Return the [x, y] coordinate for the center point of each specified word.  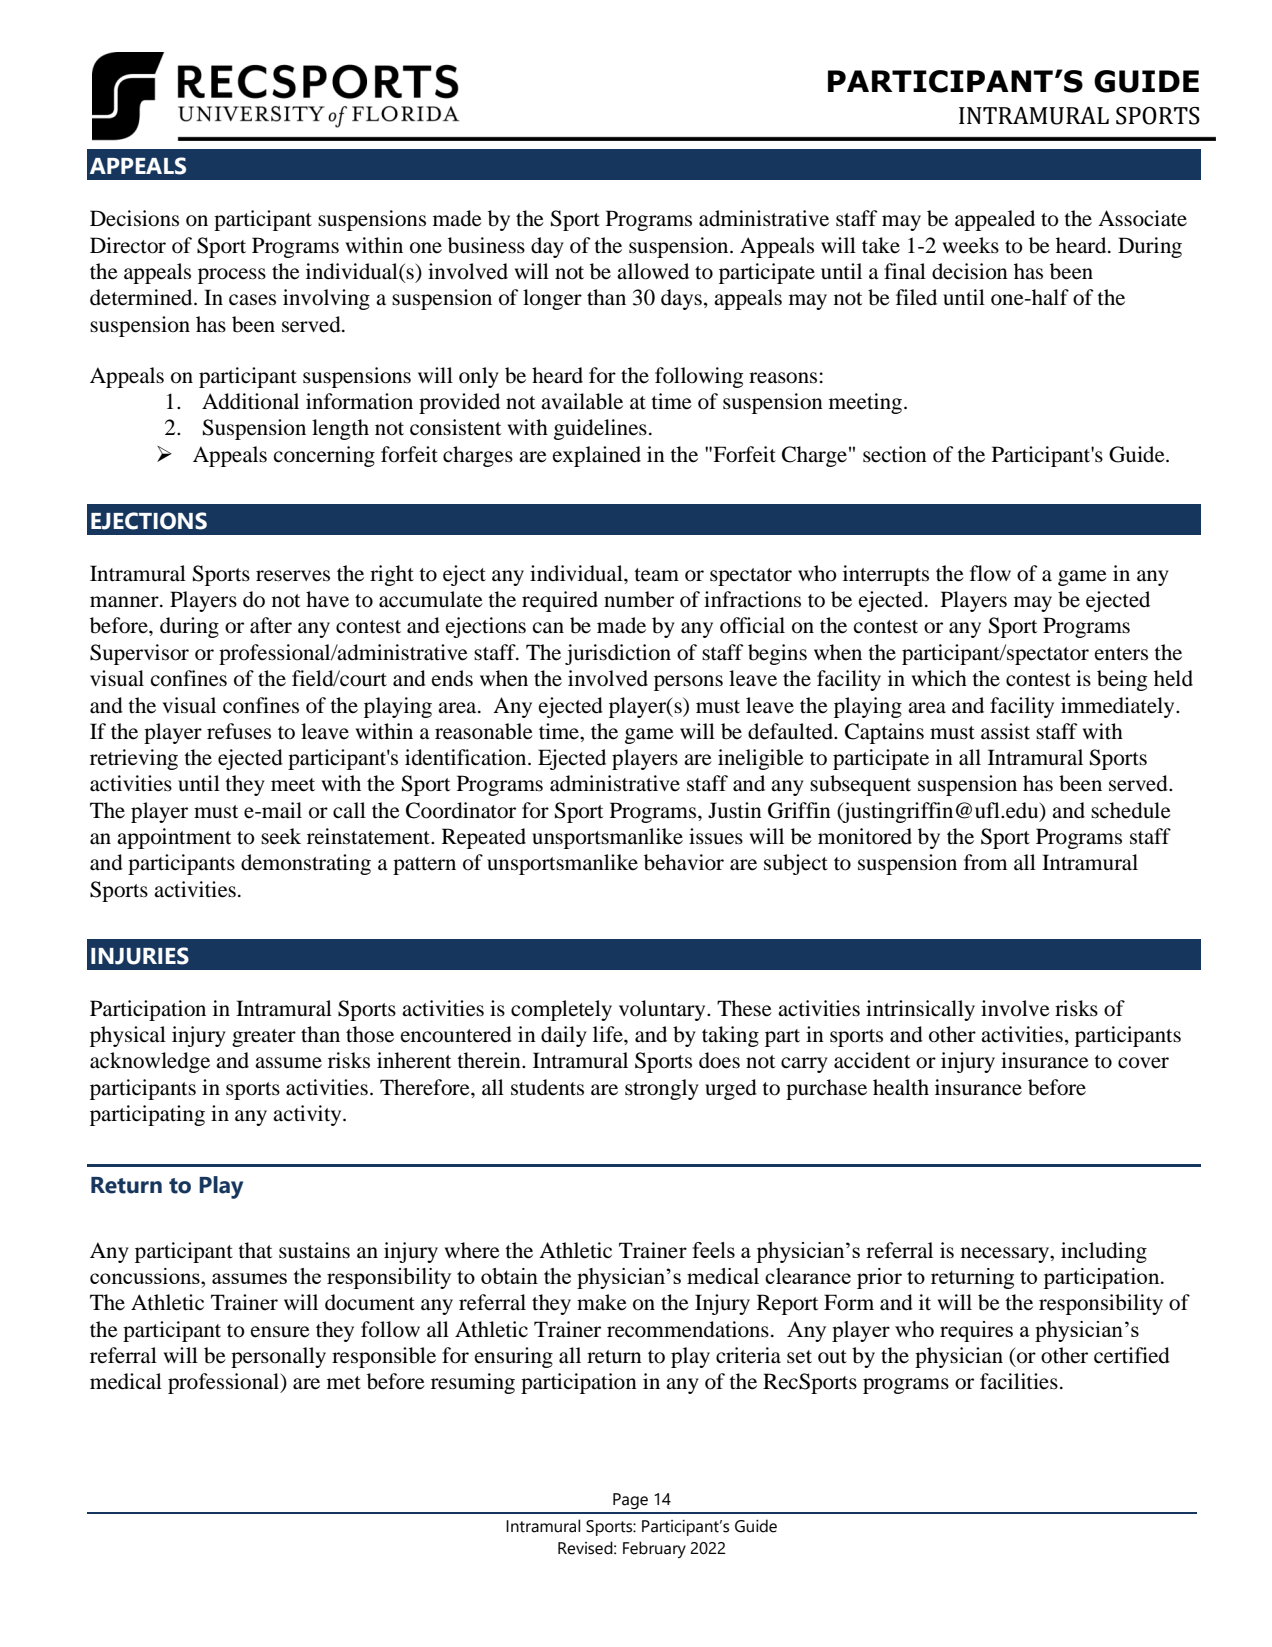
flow [990, 573]
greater [264, 1038]
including [1104, 1252]
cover [1143, 1063]
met [344, 1383]
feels [713, 1250]
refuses [239, 731]
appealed [995, 220]
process [232, 276]
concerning [324, 456]
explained [597, 456]
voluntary [663, 1010]
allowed [653, 271]
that [255, 1250]
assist [1005, 731]
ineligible [761, 759]
